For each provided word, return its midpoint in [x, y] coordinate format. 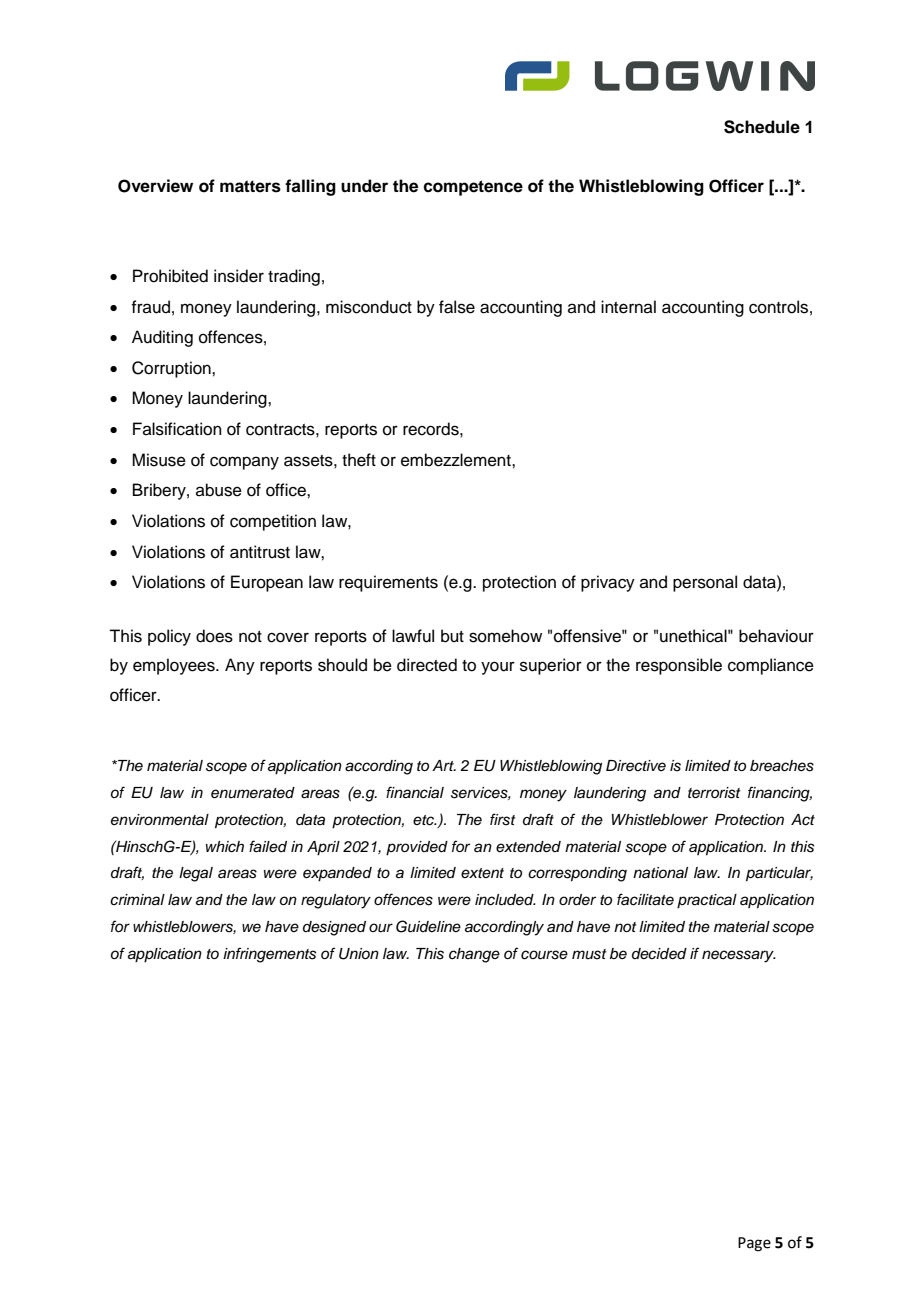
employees [175, 666]
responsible [679, 666]
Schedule [762, 127]
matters [250, 186]
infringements [269, 955]
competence [473, 188]
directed [427, 665]
